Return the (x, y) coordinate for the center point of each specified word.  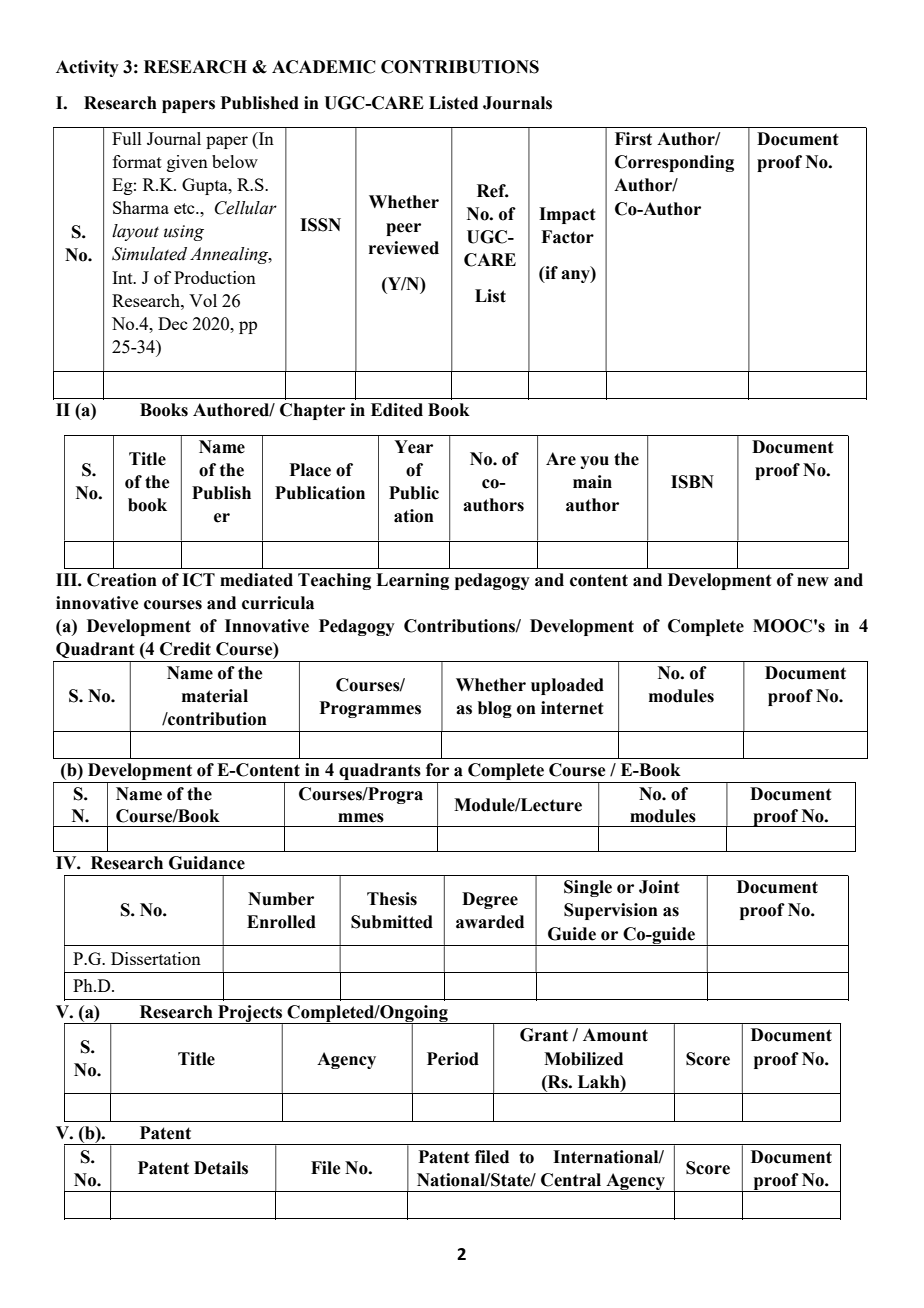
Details (221, 1168)
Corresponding (674, 163)
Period (453, 1059)
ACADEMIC (324, 67)
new (813, 582)
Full (127, 138)
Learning (412, 581)
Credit (185, 649)
